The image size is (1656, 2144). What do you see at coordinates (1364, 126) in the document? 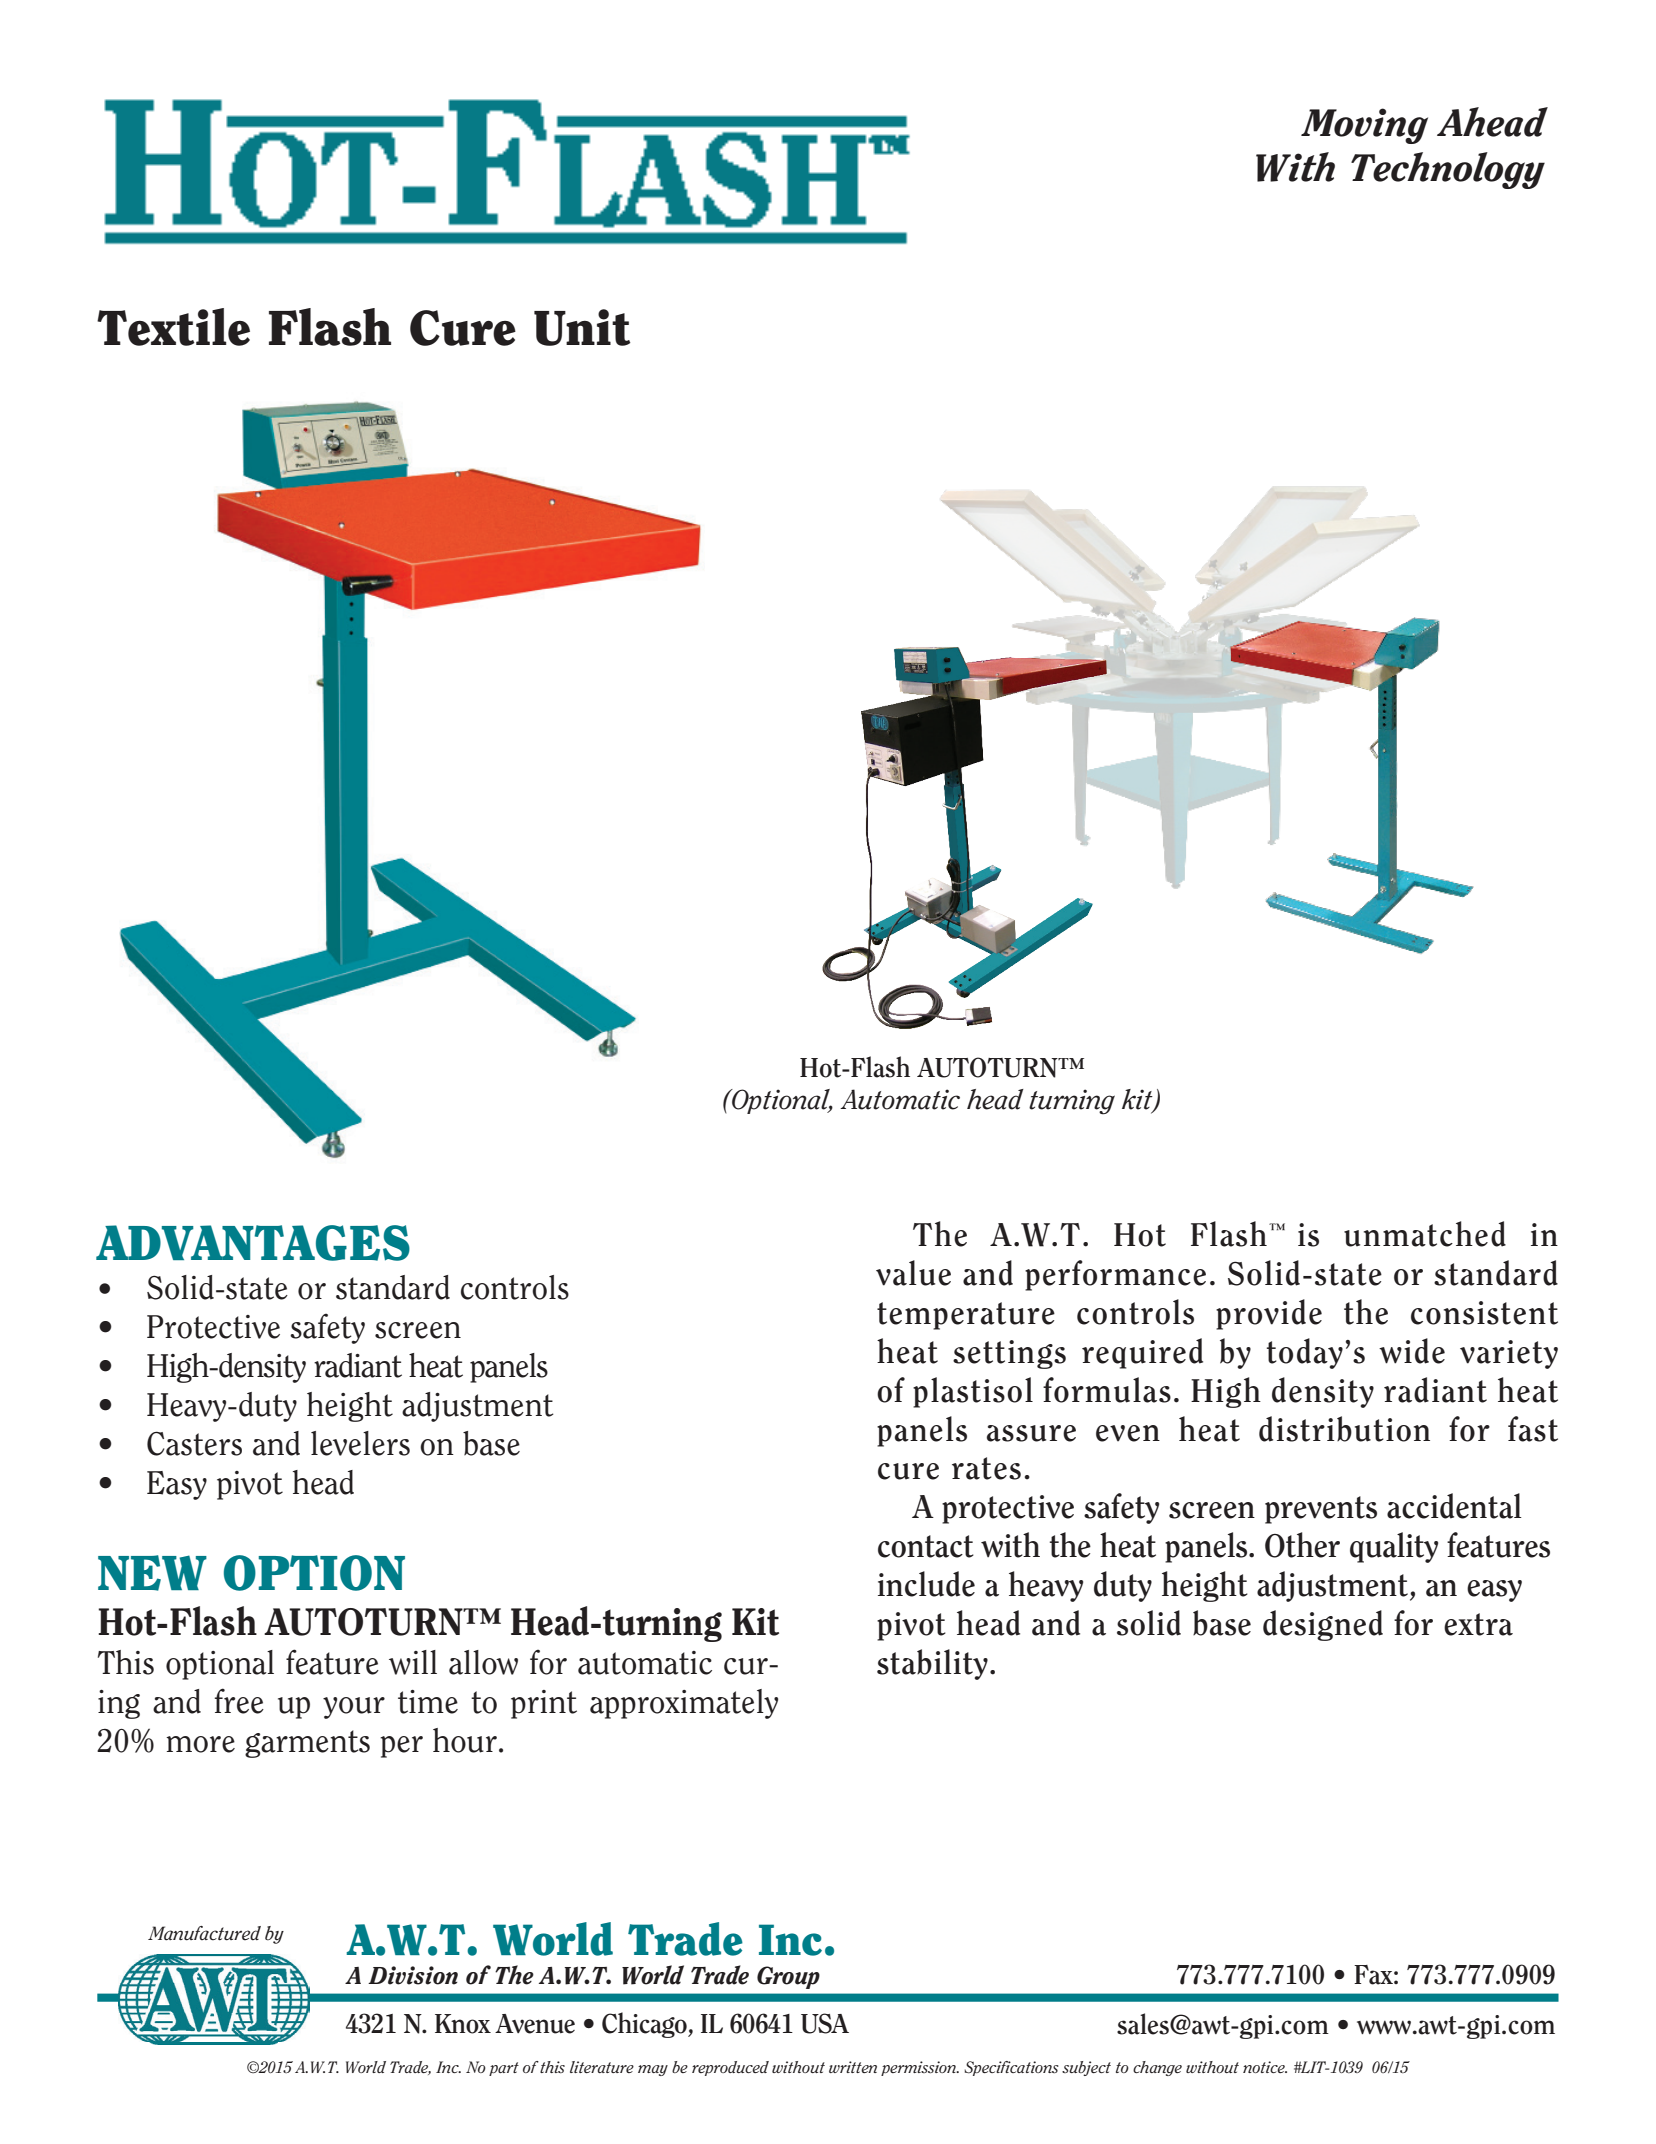
I see `Moving` at bounding box center [1364, 126].
